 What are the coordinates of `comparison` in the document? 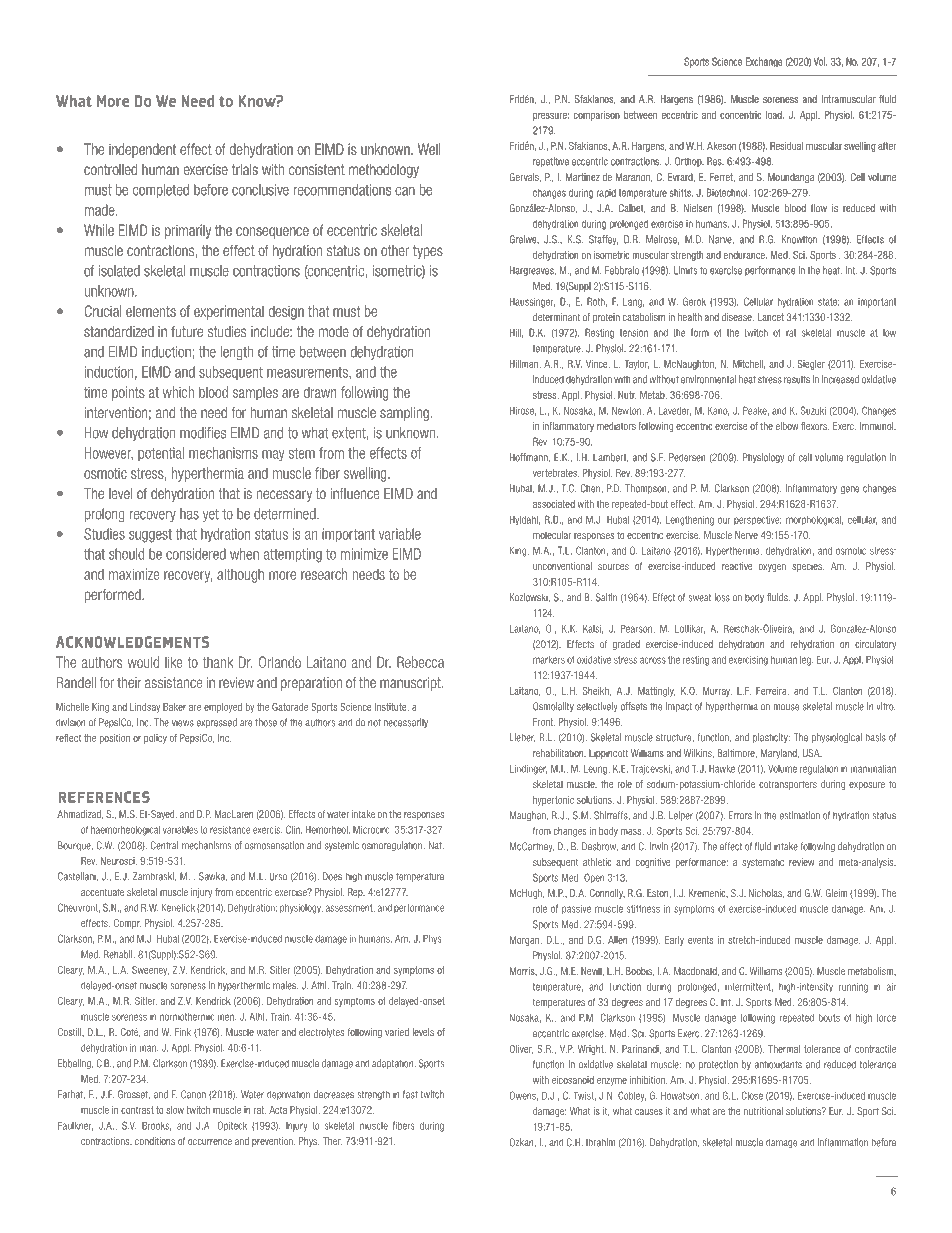 It's located at (596, 116).
